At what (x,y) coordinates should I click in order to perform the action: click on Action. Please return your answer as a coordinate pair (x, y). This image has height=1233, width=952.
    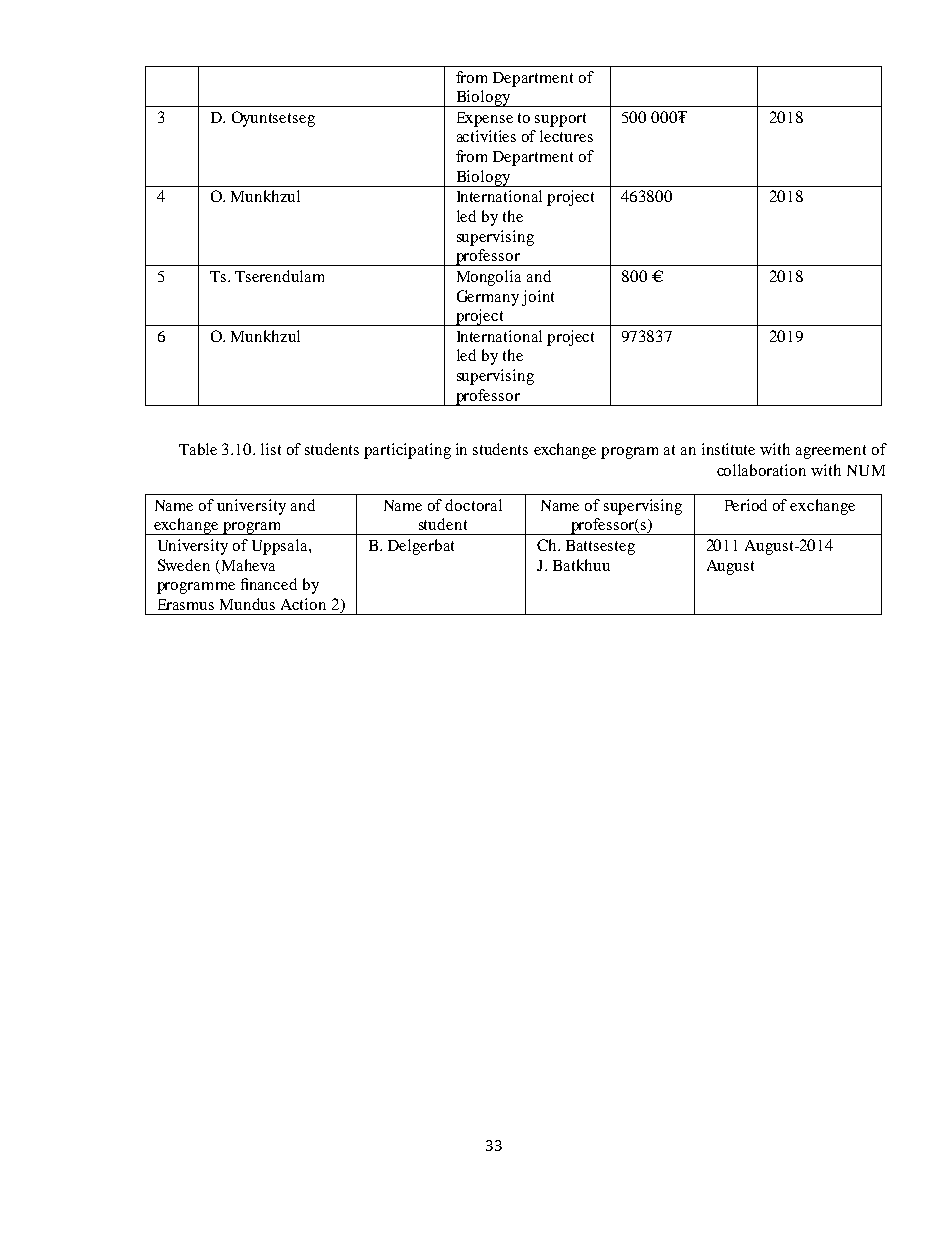
    Looking at the image, I should click on (303, 604).
